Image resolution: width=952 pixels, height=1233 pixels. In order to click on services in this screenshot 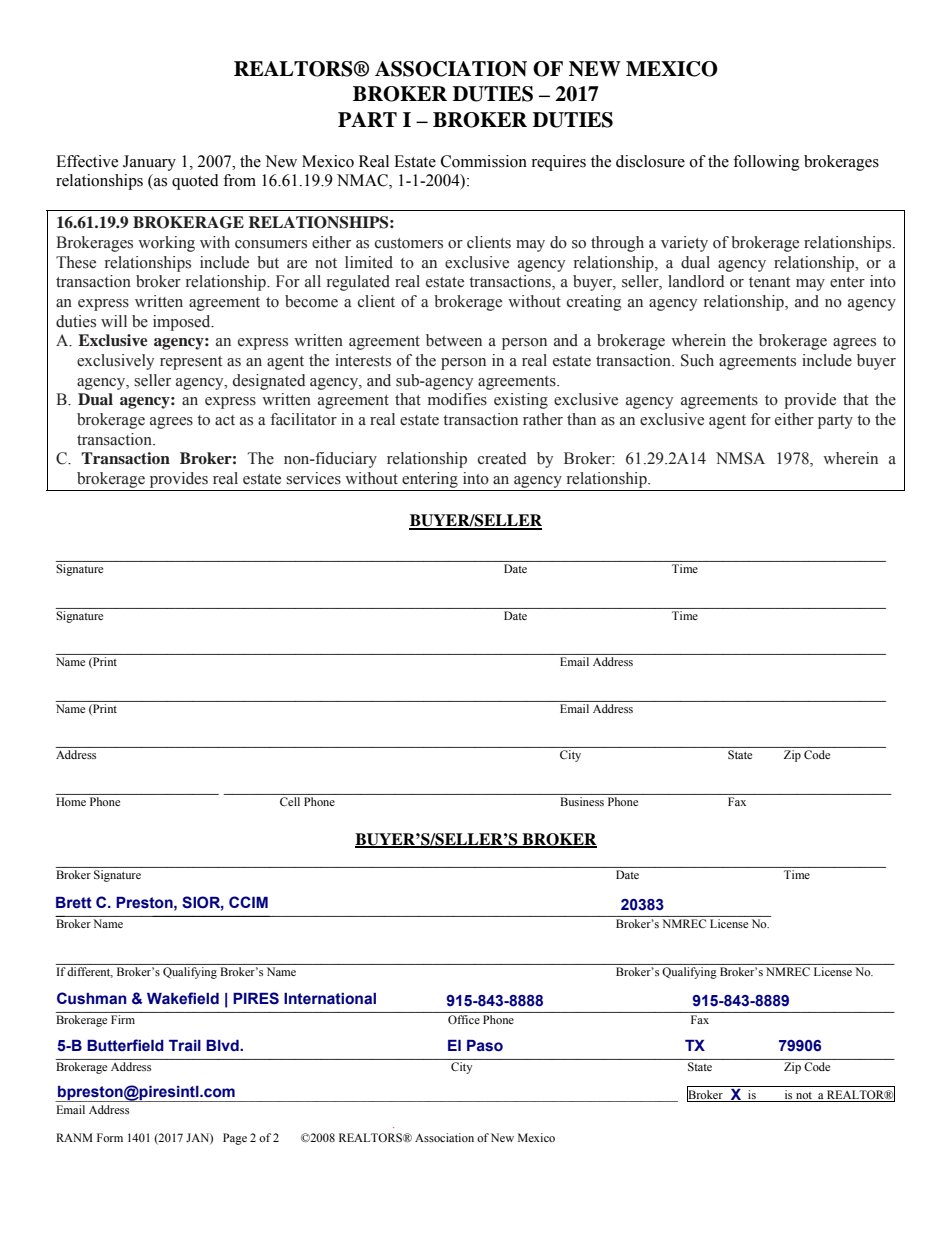, I will do `click(313, 478)`.
